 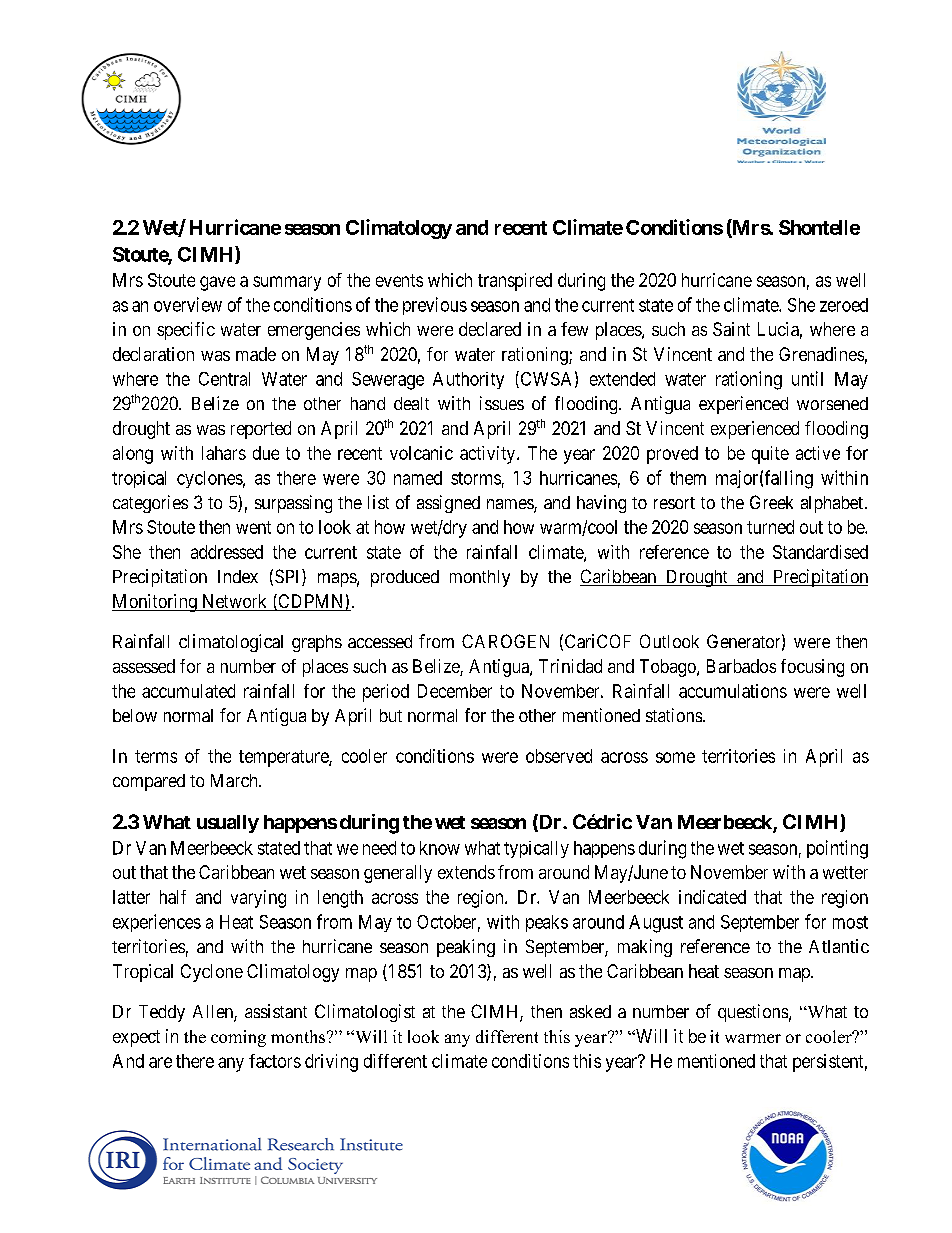 I want to click on Barbados, so click(x=741, y=666).
